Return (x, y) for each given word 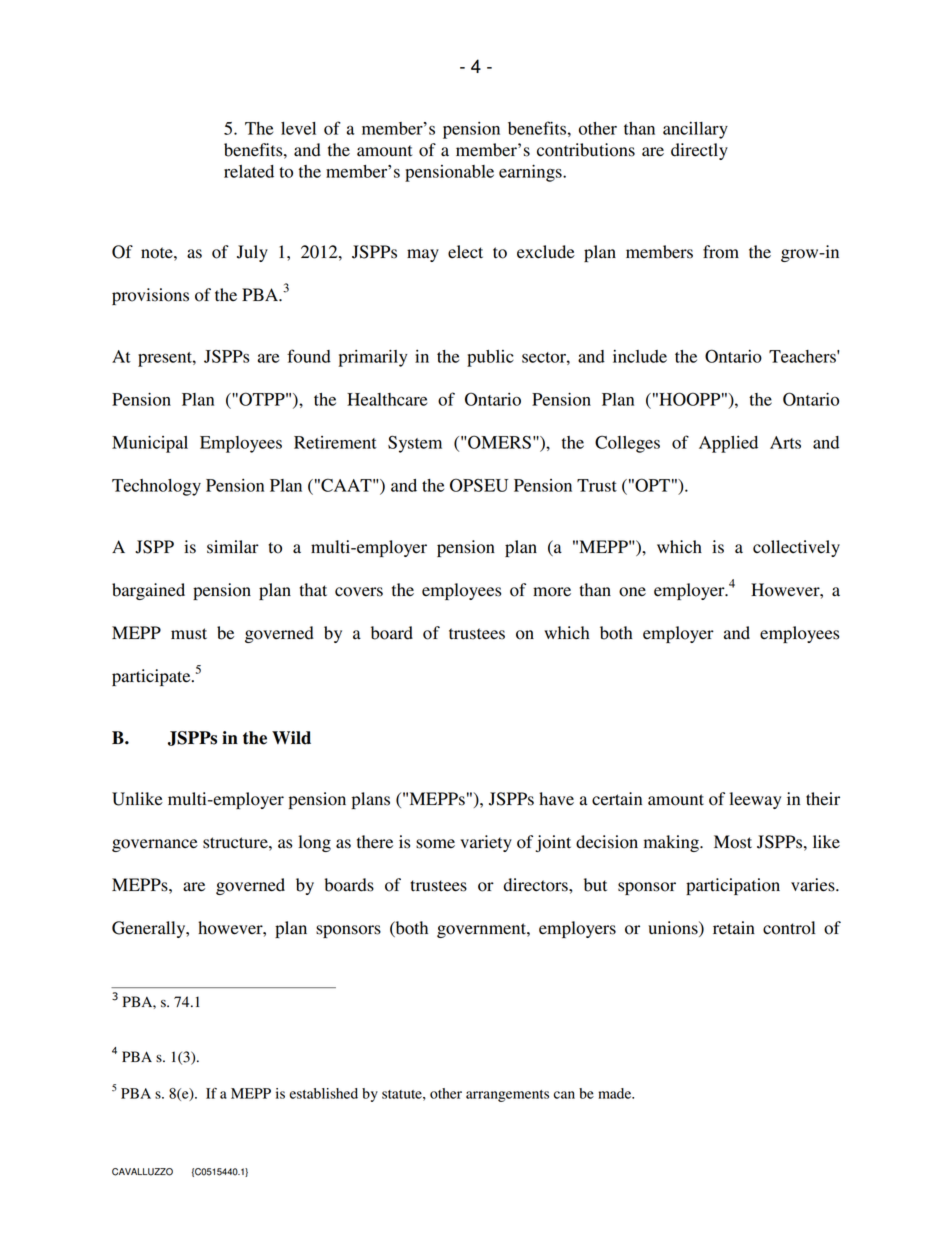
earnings (531, 173)
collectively (796, 548)
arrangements (507, 1096)
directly (699, 151)
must (189, 634)
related (249, 171)
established (324, 1093)
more (552, 592)
